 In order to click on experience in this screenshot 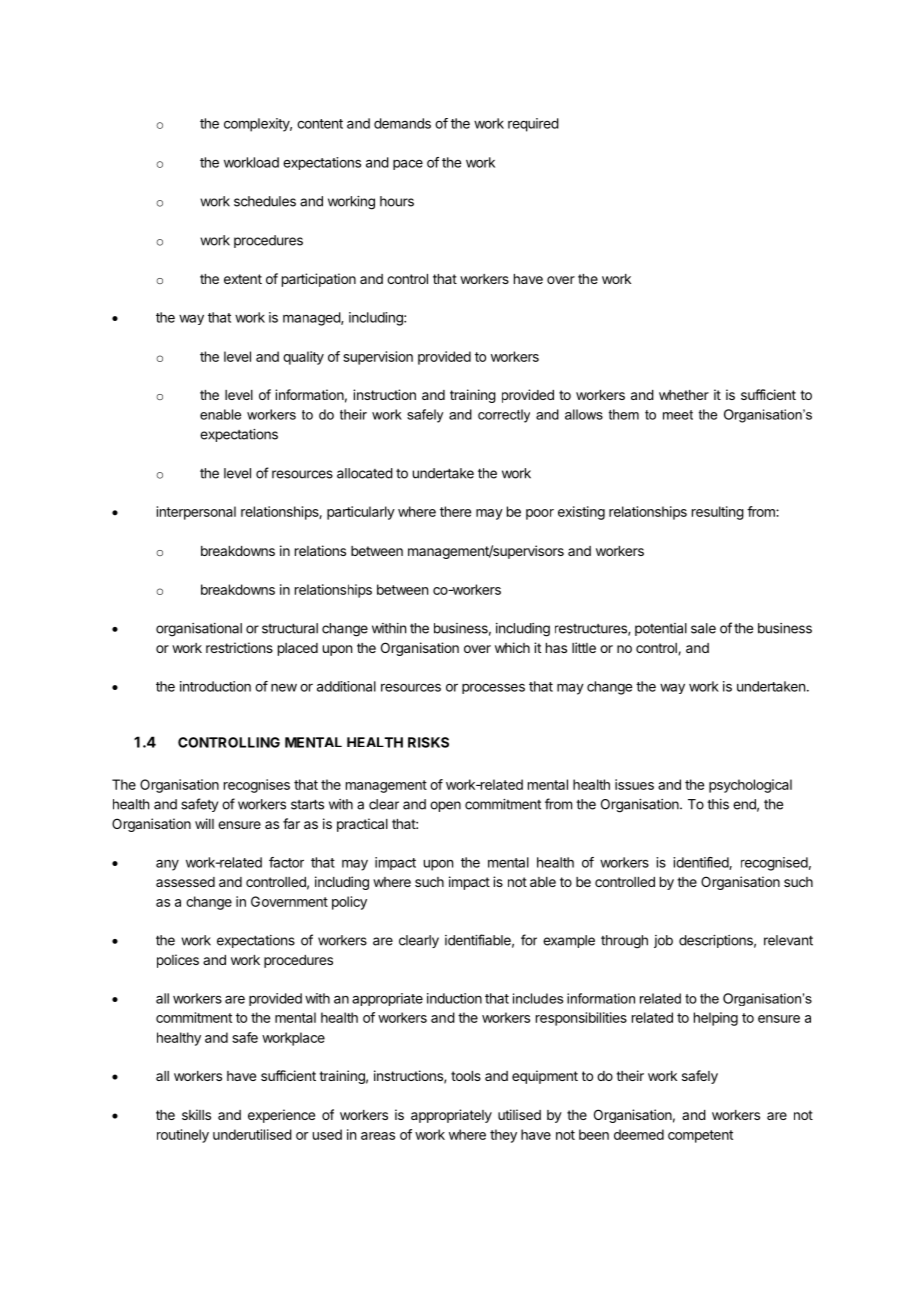, I will do `click(281, 1116)`.
